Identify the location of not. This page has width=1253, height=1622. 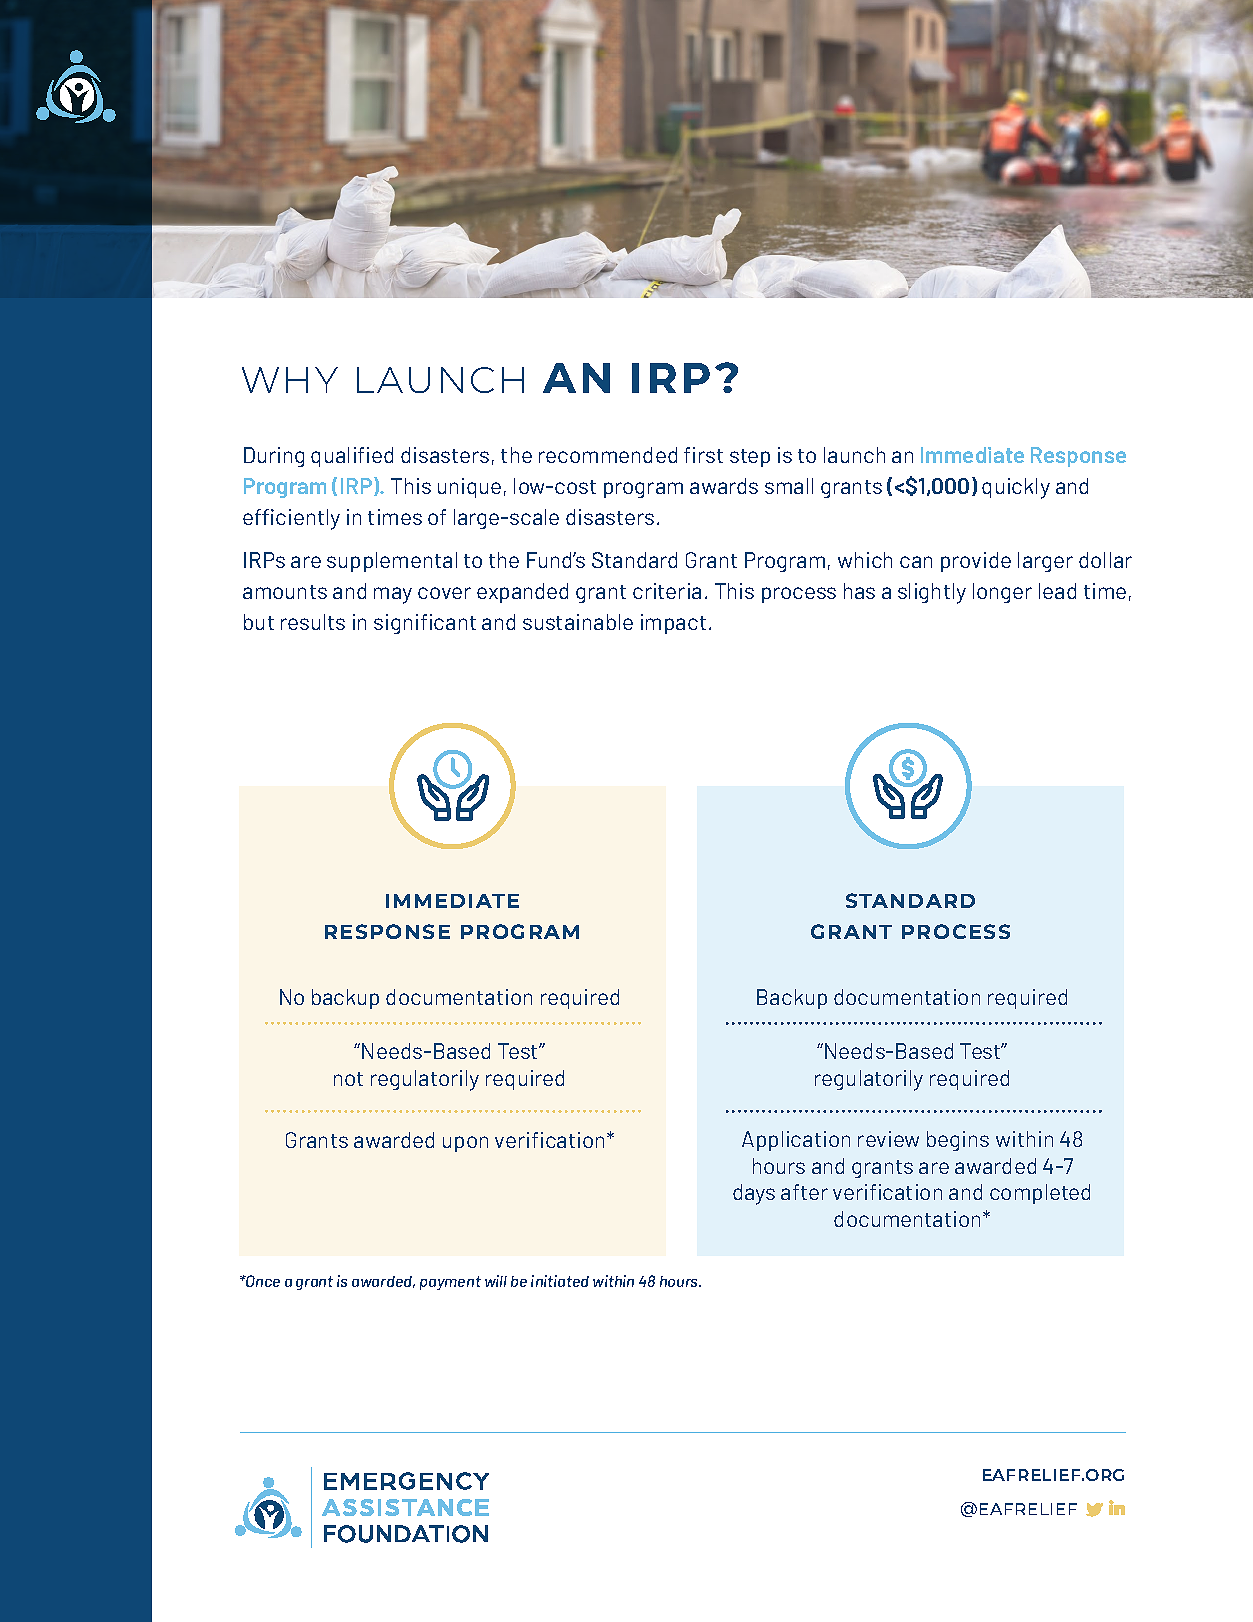
(348, 1079).
